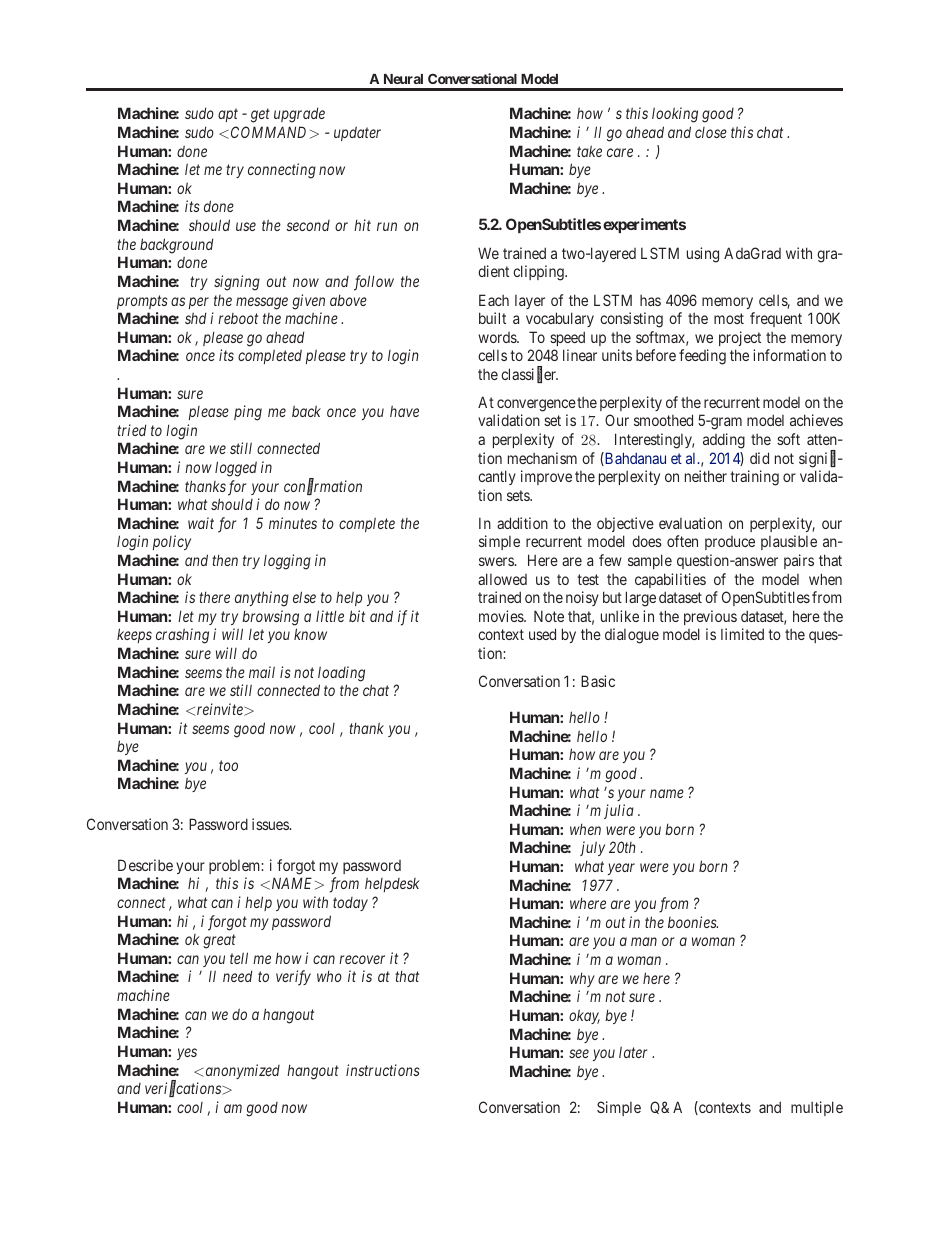  What do you see at coordinates (145, 865) in the screenshot?
I see `Describe` at bounding box center [145, 865].
